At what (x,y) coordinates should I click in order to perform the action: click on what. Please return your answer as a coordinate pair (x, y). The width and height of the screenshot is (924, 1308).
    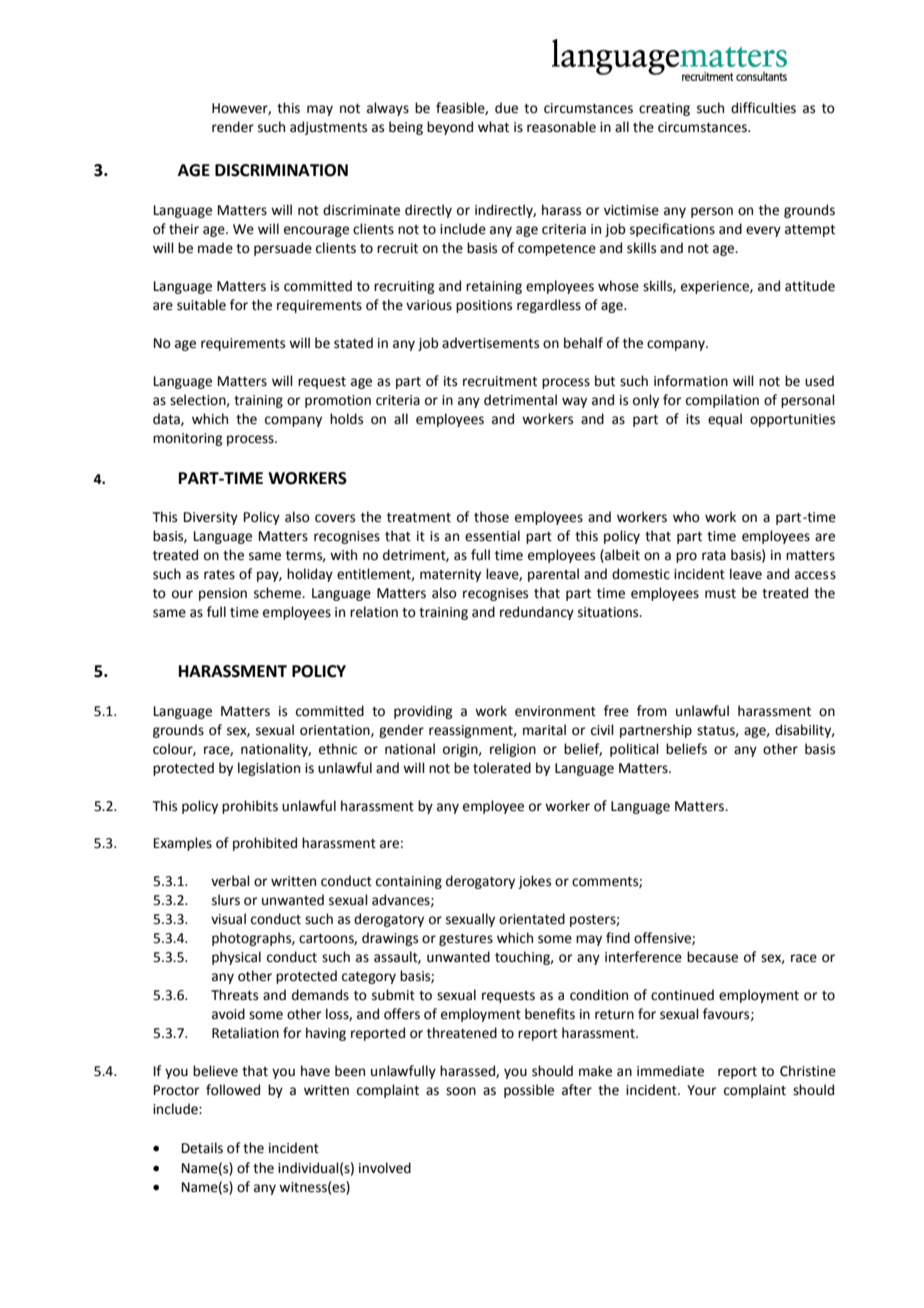
    Looking at the image, I should click on (493, 127).
